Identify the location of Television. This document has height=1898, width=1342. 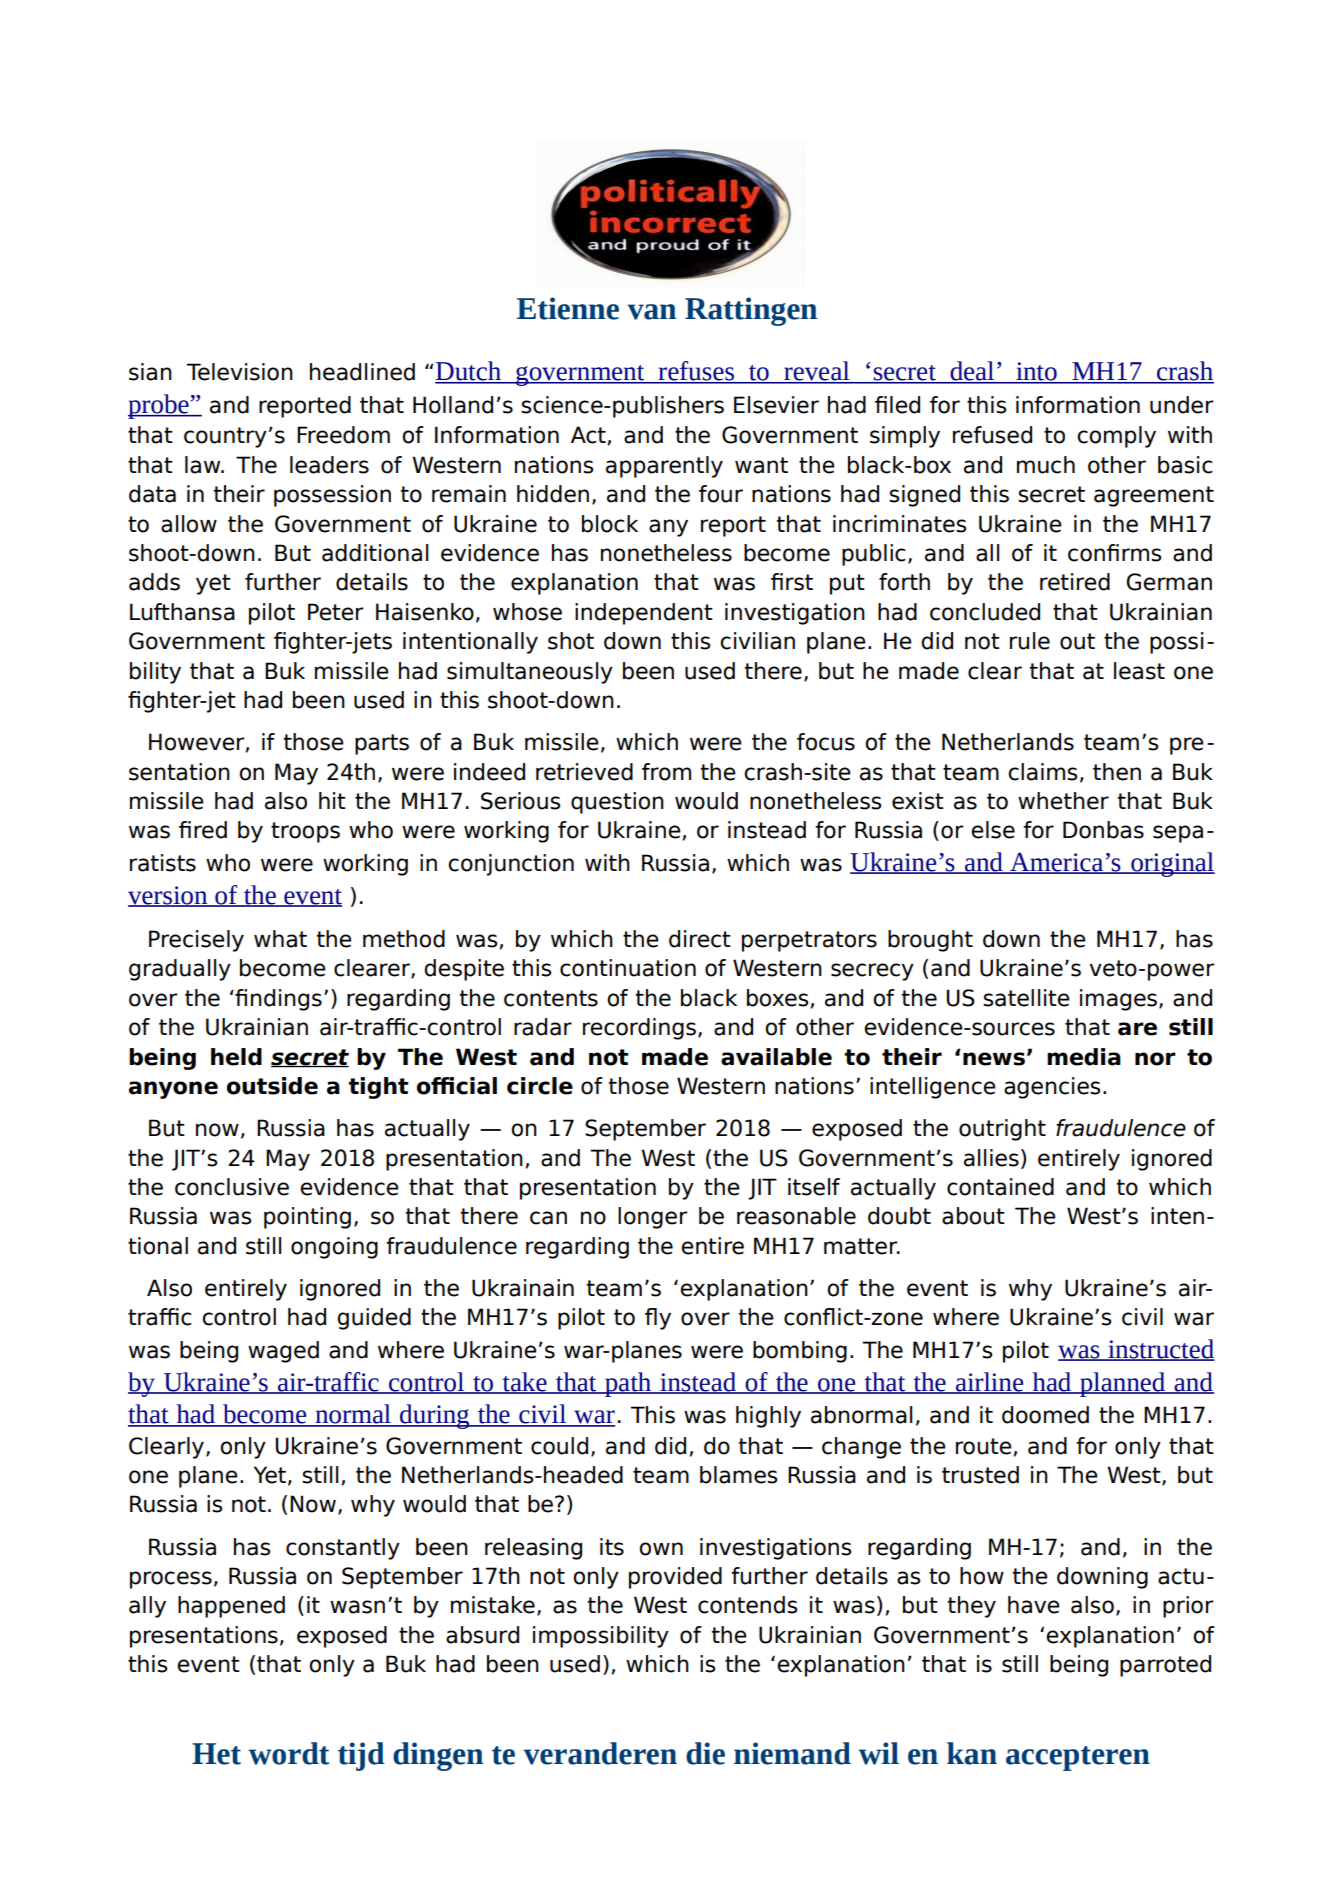
(240, 372).
